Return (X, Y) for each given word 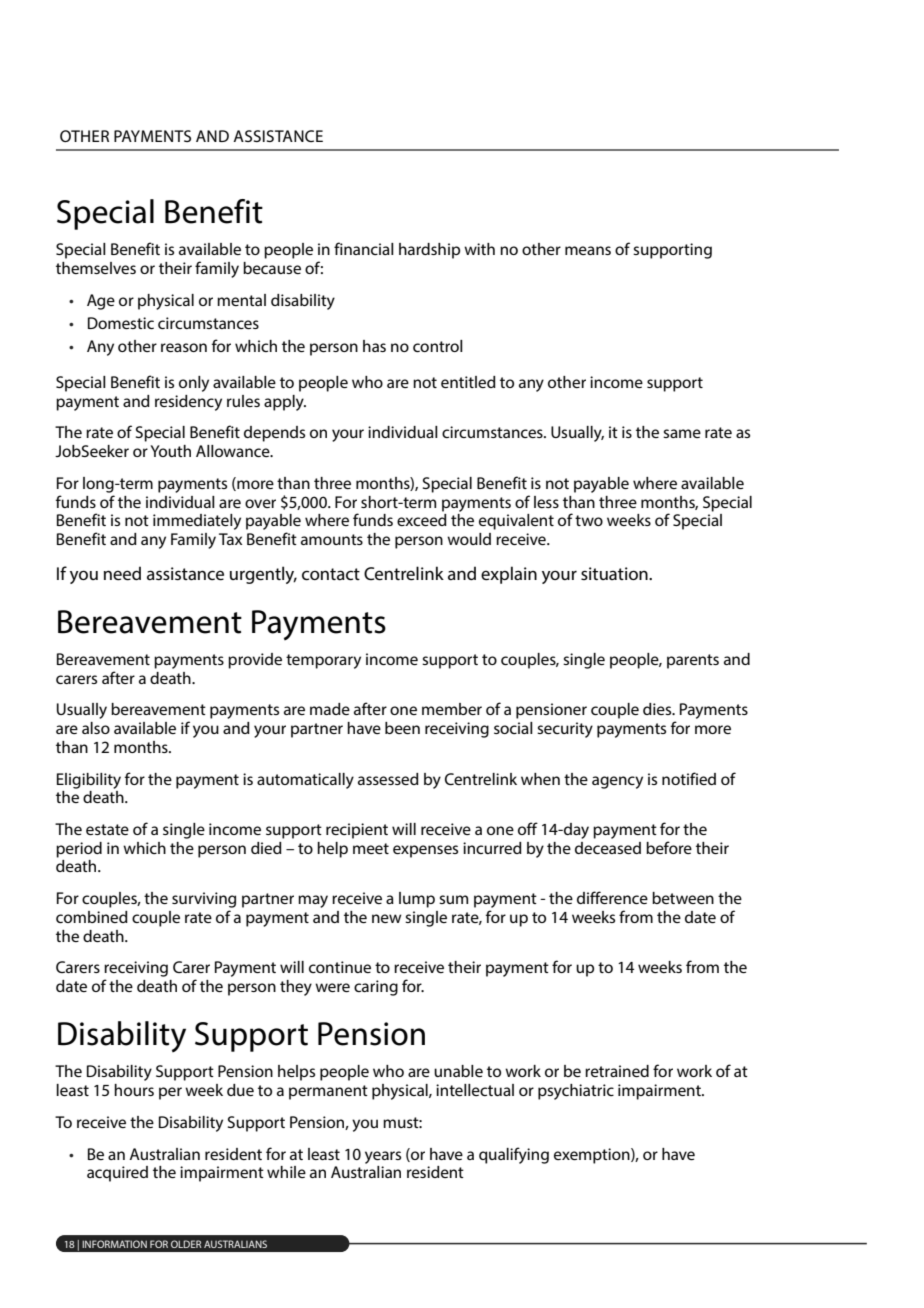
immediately (197, 522)
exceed (422, 518)
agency (617, 782)
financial (364, 248)
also (96, 728)
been (402, 728)
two (589, 520)
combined (92, 917)
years (383, 1157)
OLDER (186, 1244)
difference (612, 897)
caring (376, 988)
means (588, 250)
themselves (96, 268)
